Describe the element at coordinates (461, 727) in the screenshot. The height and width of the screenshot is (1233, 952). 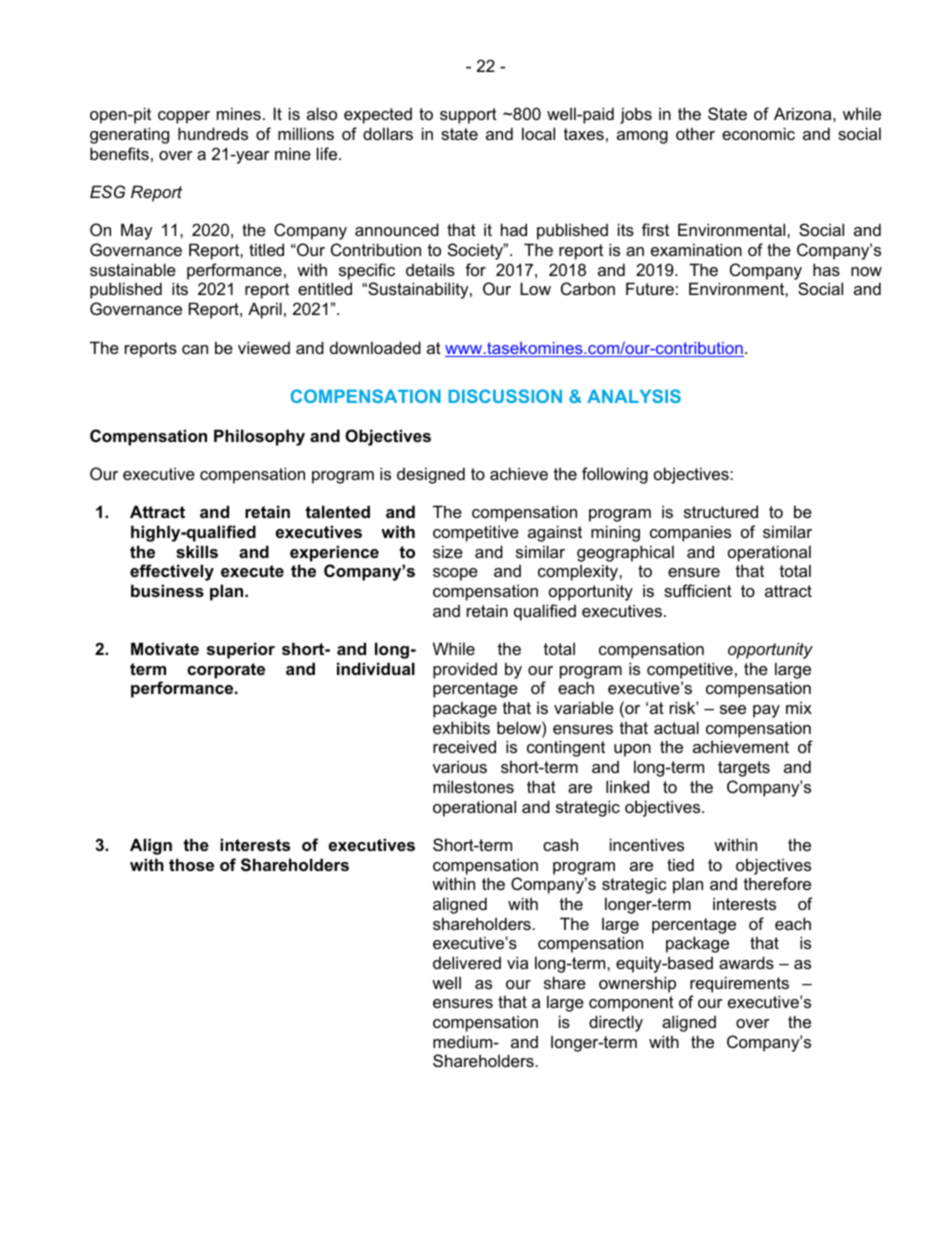
I see `exhibits` at that location.
